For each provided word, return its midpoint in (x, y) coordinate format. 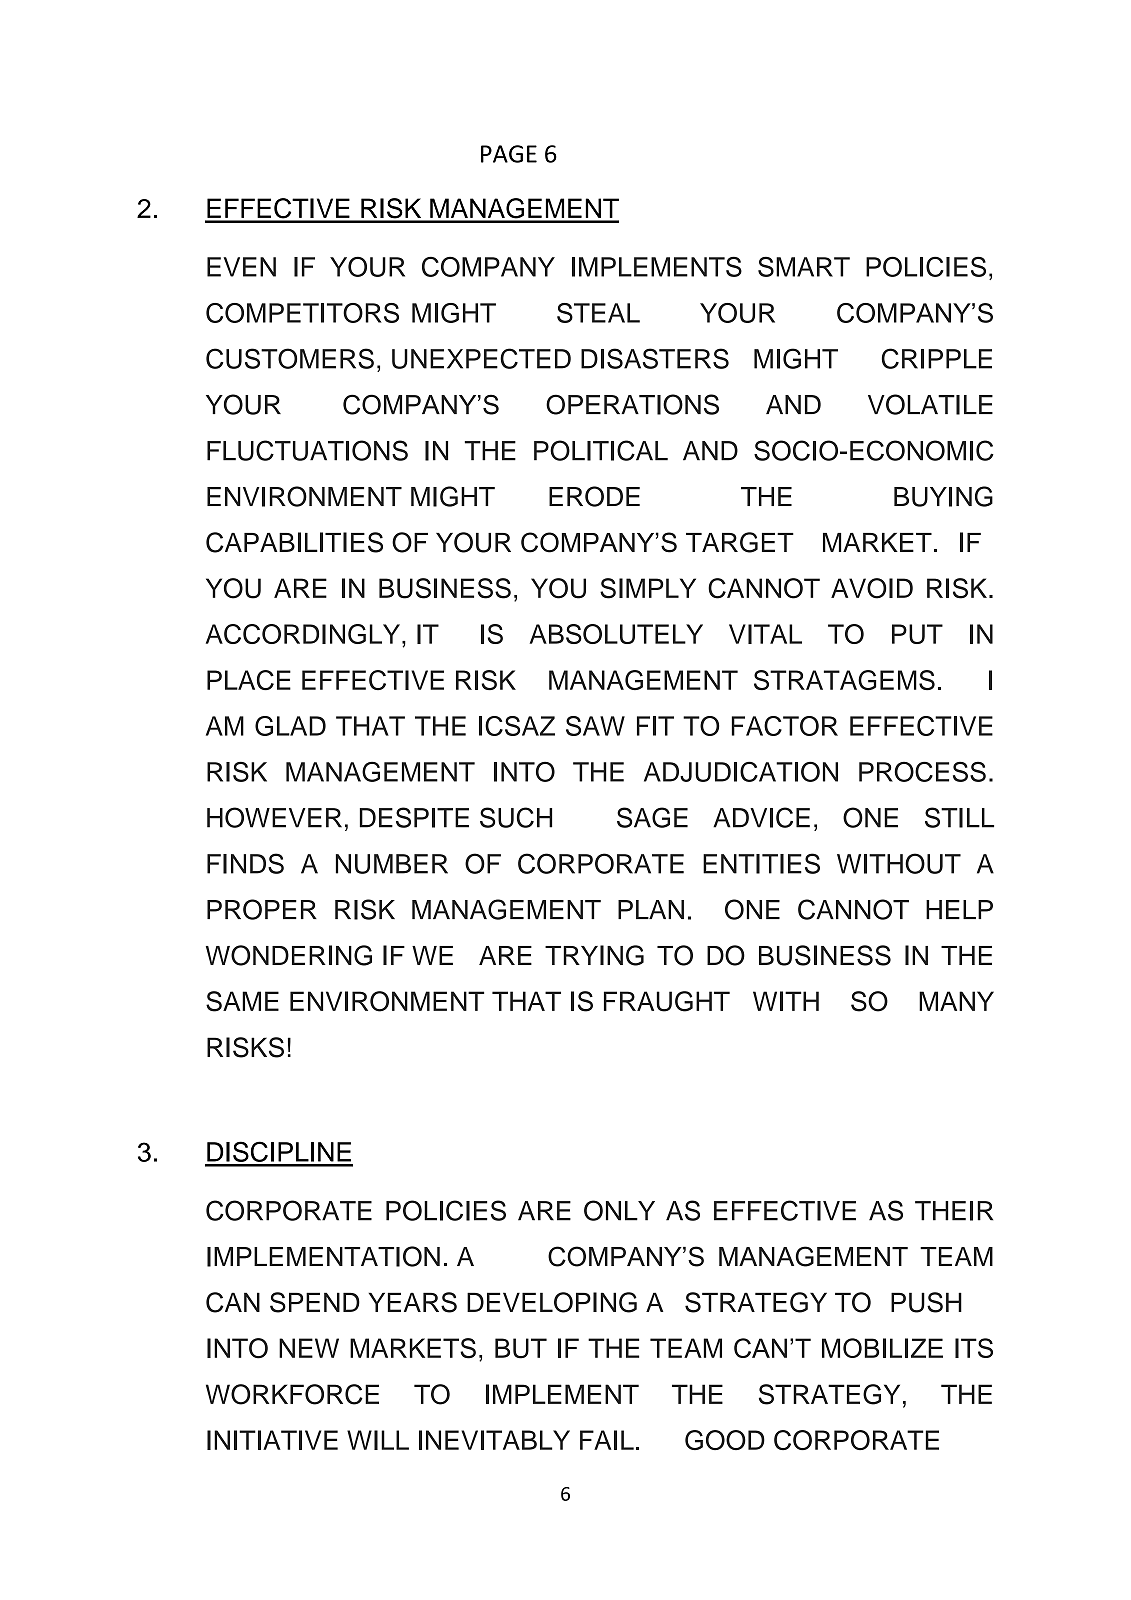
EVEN (241, 267)
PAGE (509, 154)
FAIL (607, 1440)
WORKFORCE (292, 1394)
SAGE (652, 817)
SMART (804, 266)
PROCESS (922, 771)
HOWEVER (274, 817)
